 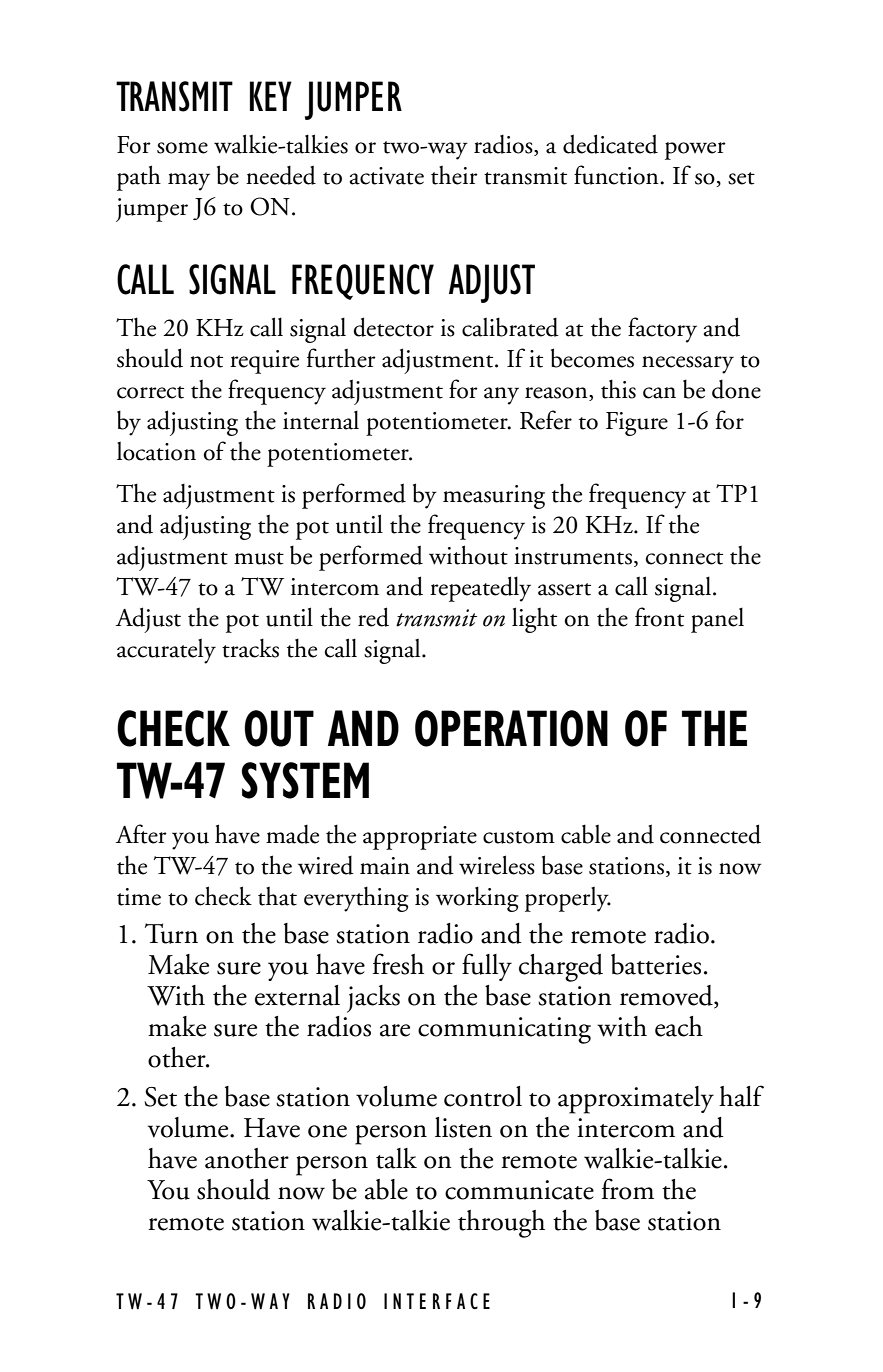 What do you see at coordinates (637, 424) in the page?
I see `Figure` at bounding box center [637, 424].
